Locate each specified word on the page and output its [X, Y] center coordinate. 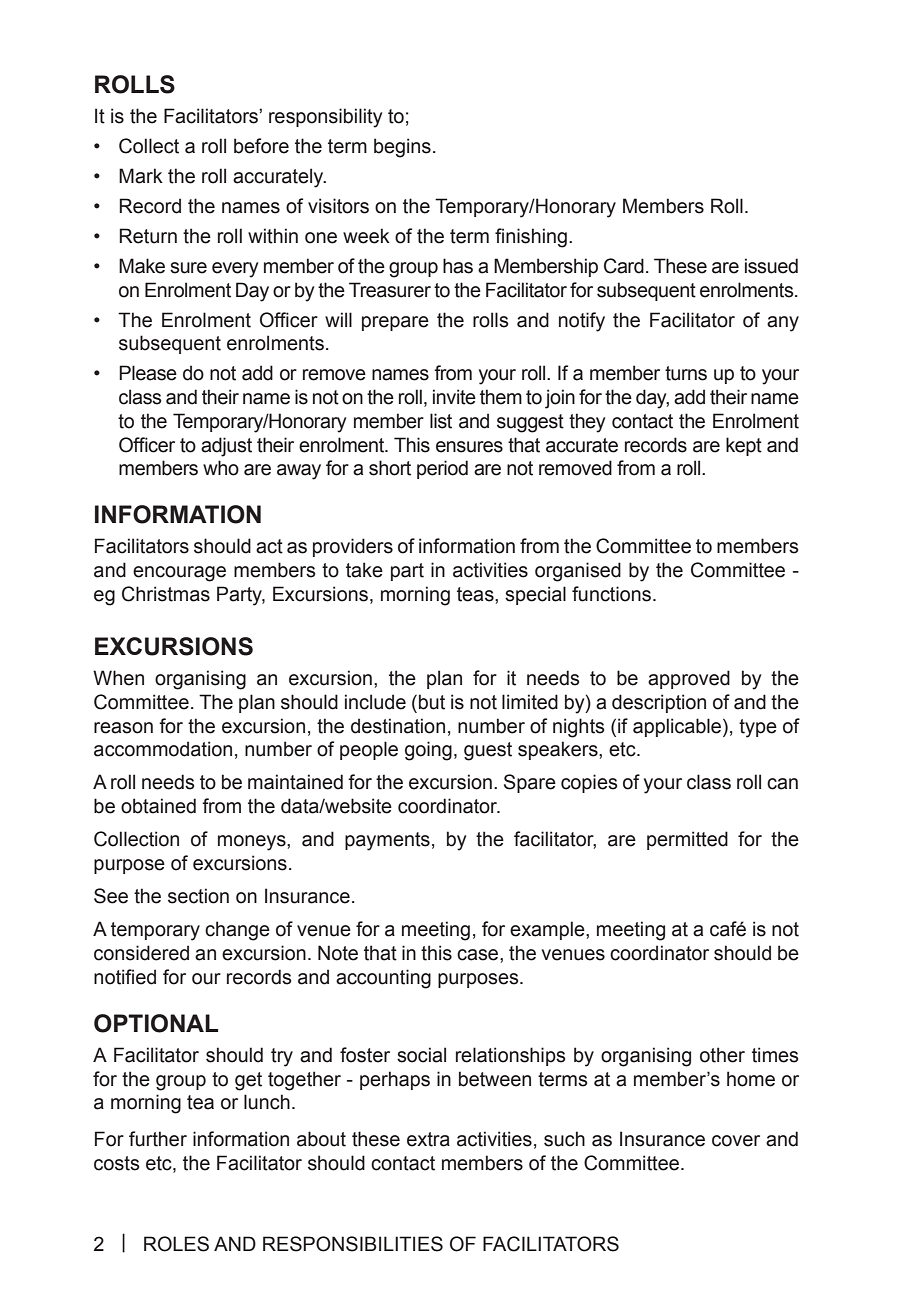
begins [402, 148]
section [198, 896]
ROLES [176, 1244]
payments [387, 841]
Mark [141, 176]
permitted [687, 840]
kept [744, 446]
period [442, 469]
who [221, 468]
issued [771, 266]
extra [428, 1139]
